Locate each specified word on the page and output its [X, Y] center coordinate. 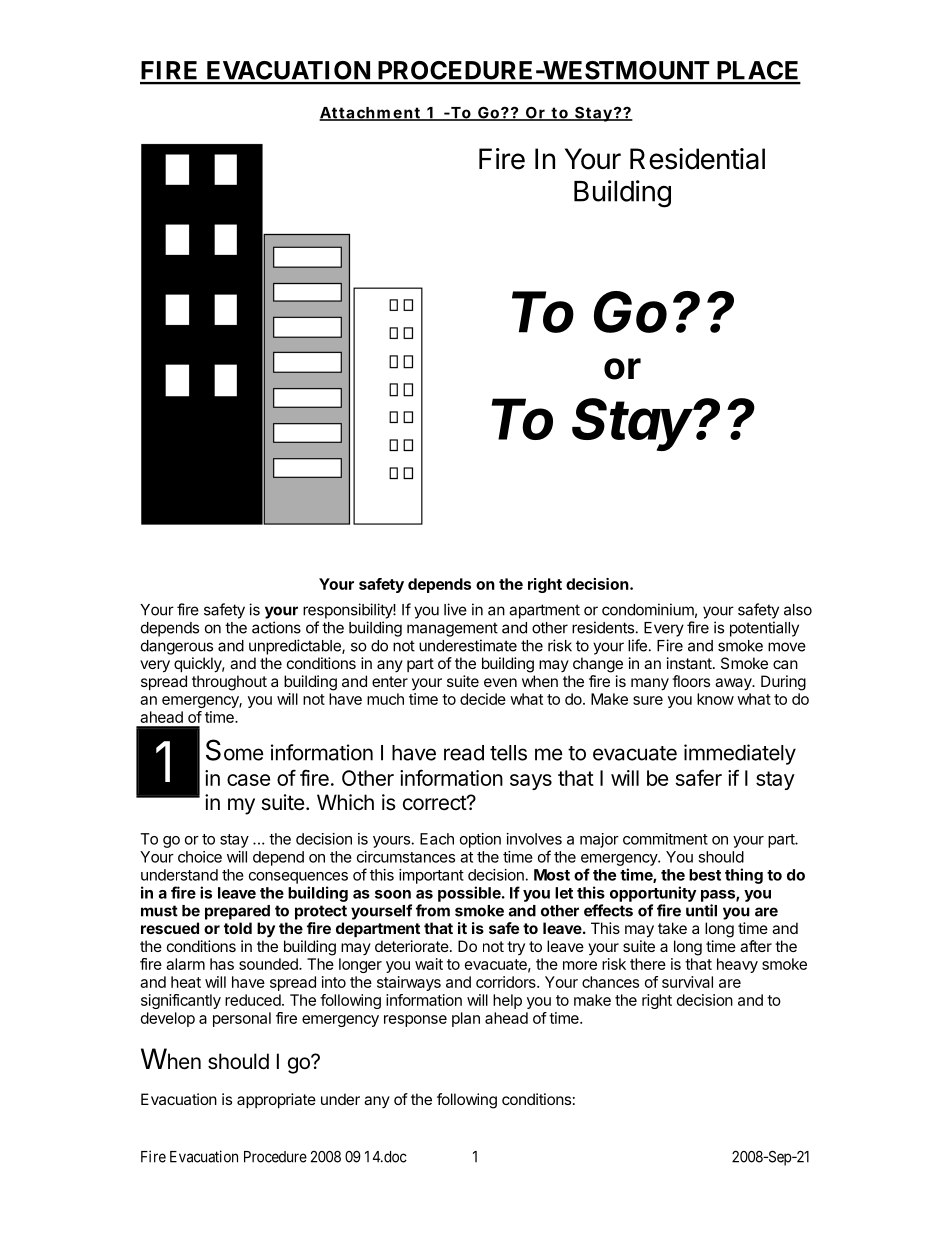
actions [276, 627]
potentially [764, 629]
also [798, 610]
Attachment [371, 114]
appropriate [276, 1100]
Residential [697, 159]
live [455, 609]
